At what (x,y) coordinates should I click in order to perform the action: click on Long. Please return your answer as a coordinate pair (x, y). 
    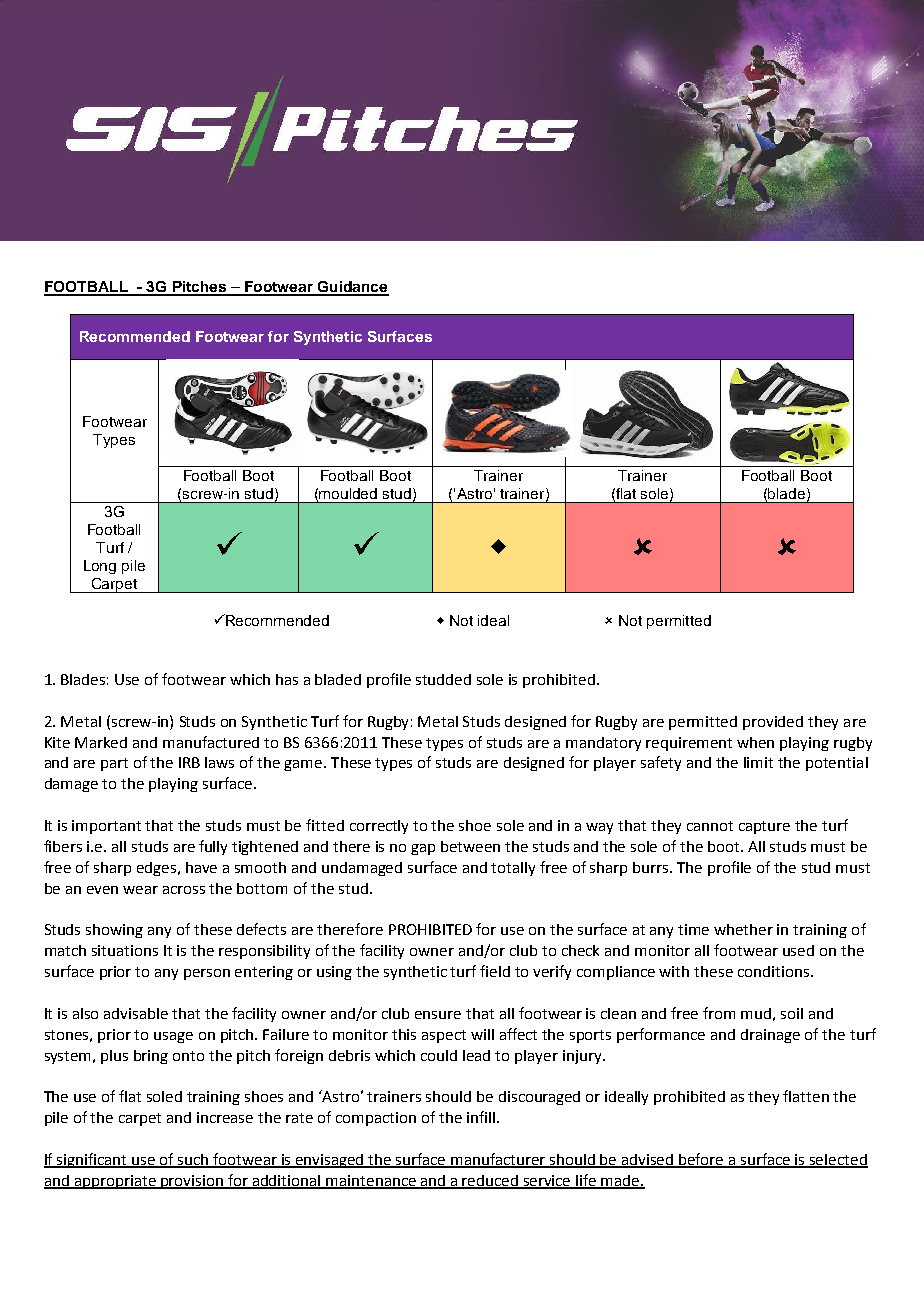
    Looking at the image, I should click on (100, 567).
